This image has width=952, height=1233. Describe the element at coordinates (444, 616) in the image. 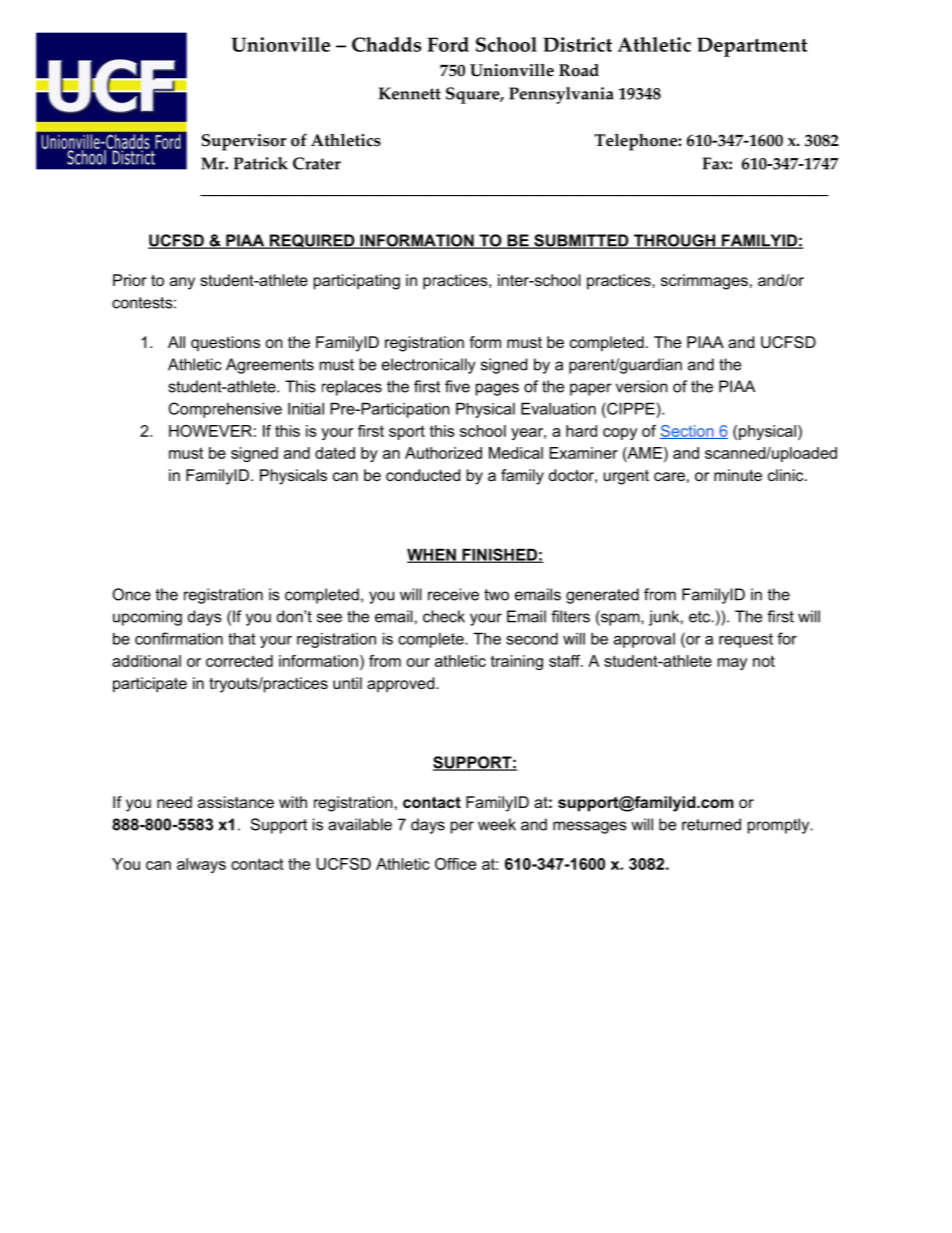

I see `check` at that location.
